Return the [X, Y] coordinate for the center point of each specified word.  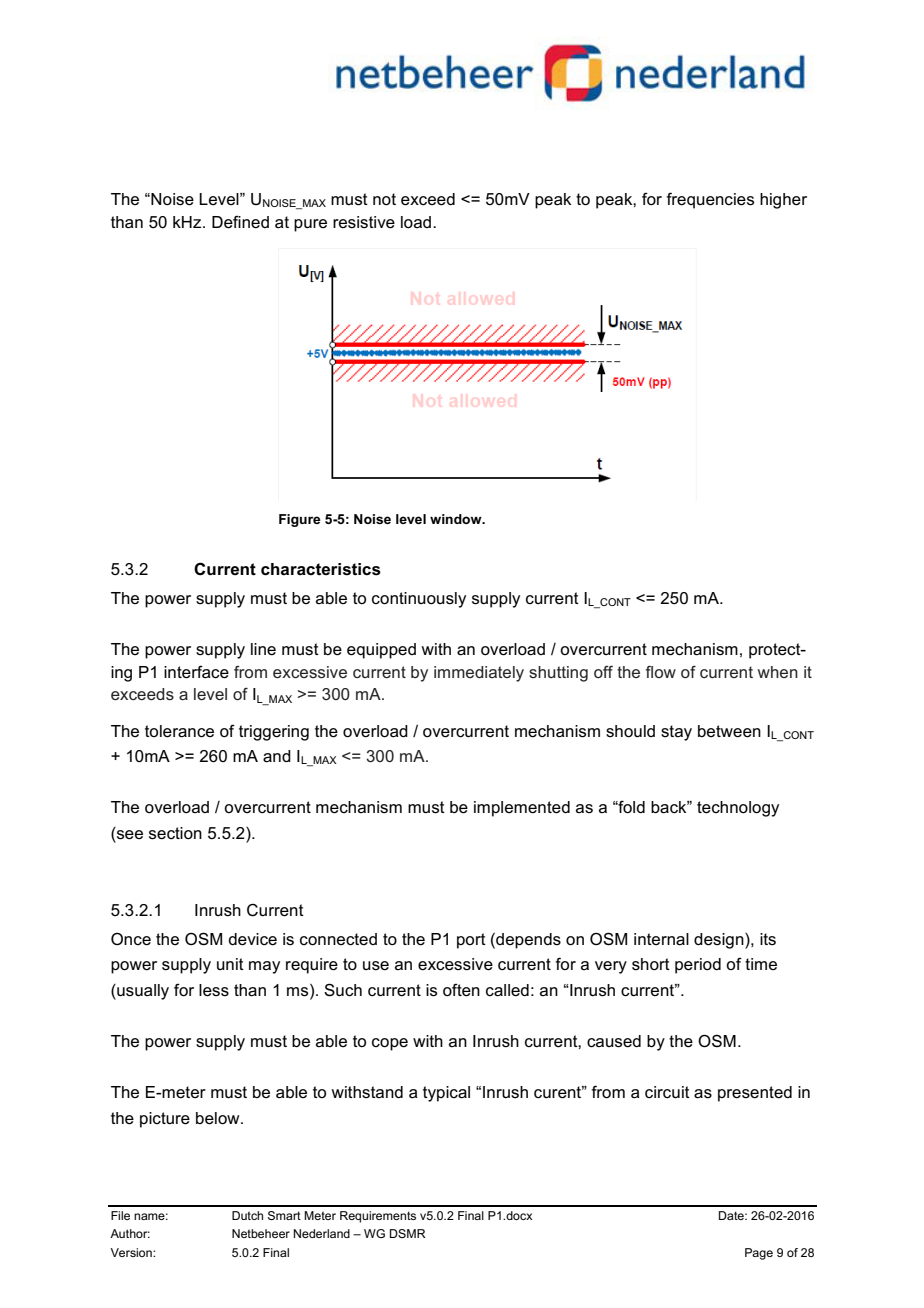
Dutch [247, 1215]
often [461, 990]
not [384, 199]
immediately [479, 674]
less [214, 990]
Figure [300, 520]
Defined [240, 222]
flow [661, 671]
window [457, 519]
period [698, 966]
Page [759, 1254]
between [729, 731]
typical [446, 1094]
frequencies [710, 200]
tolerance [179, 731]
